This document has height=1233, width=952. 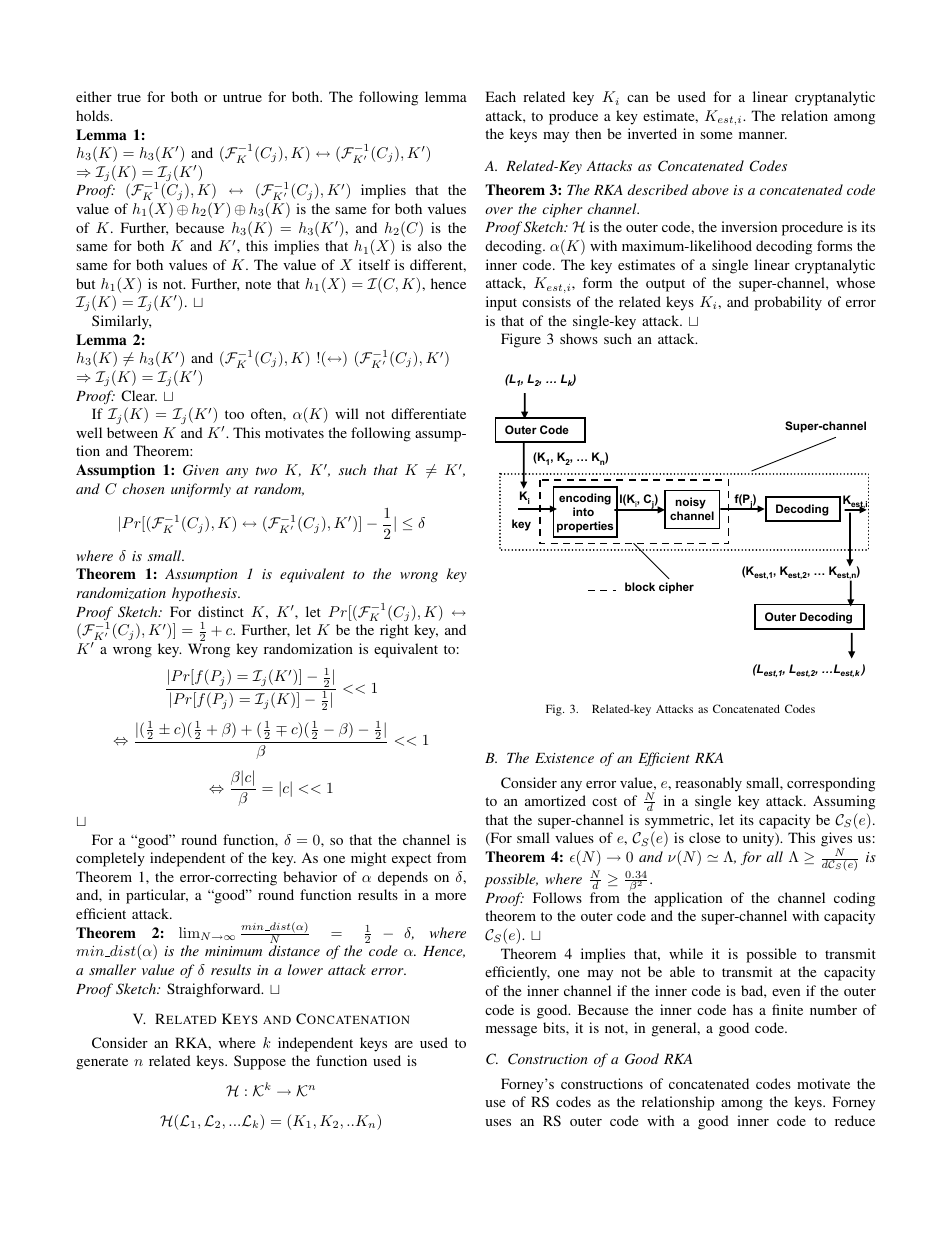 What do you see at coordinates (640, 586) in the document?
I see `block` at bounding box center [640, 586].
